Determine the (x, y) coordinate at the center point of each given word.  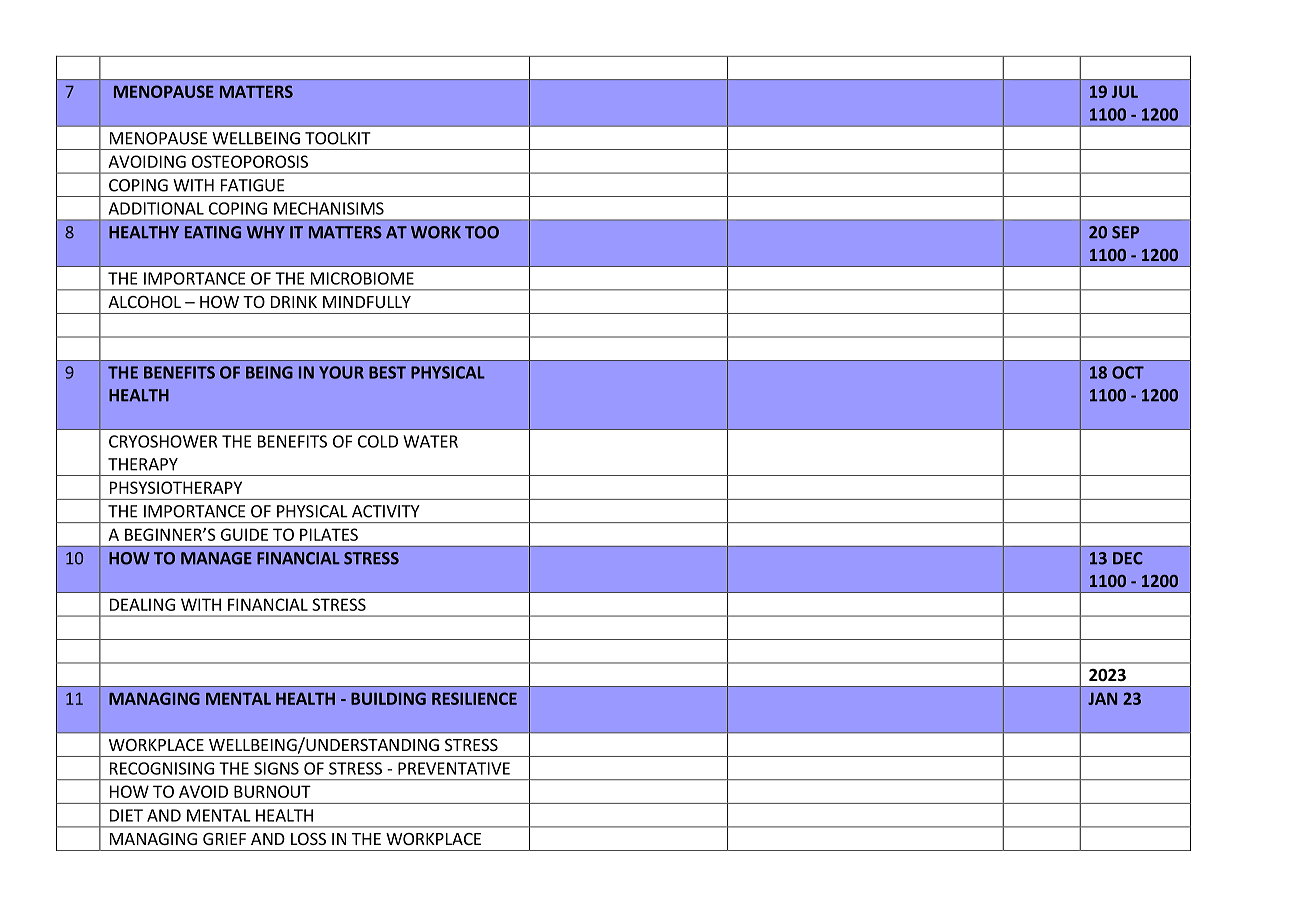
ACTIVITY (386, 511)
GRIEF (224, 839)
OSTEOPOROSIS (250, 161)
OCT (1128, 372)
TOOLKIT (338, 138)
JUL (1125, 91)
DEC (1128, 558)
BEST (387, 372)
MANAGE (216, 558)
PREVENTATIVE (454, 768)
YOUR (341, 372)
